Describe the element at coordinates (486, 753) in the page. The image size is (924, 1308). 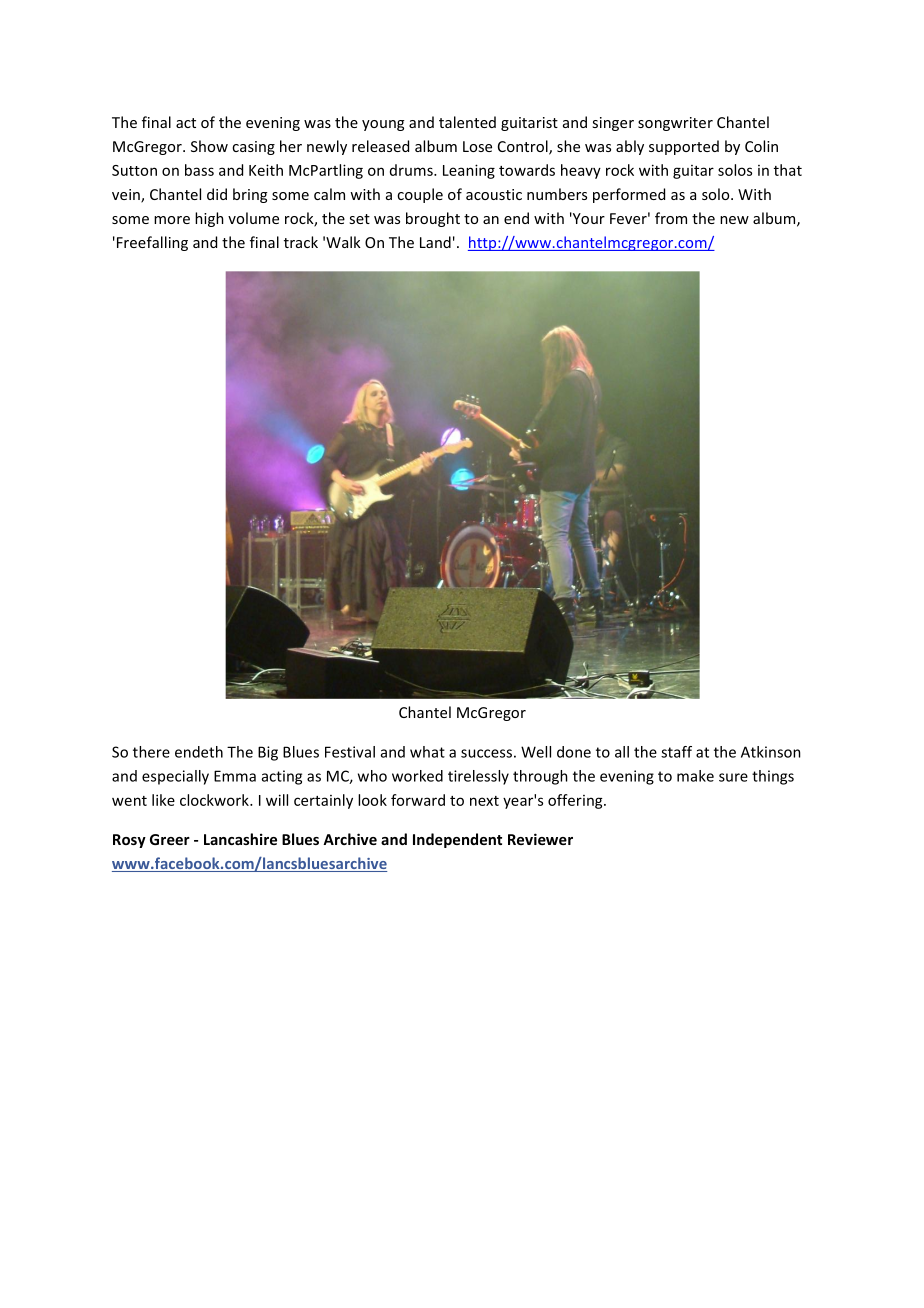
I see `success` at that location.
